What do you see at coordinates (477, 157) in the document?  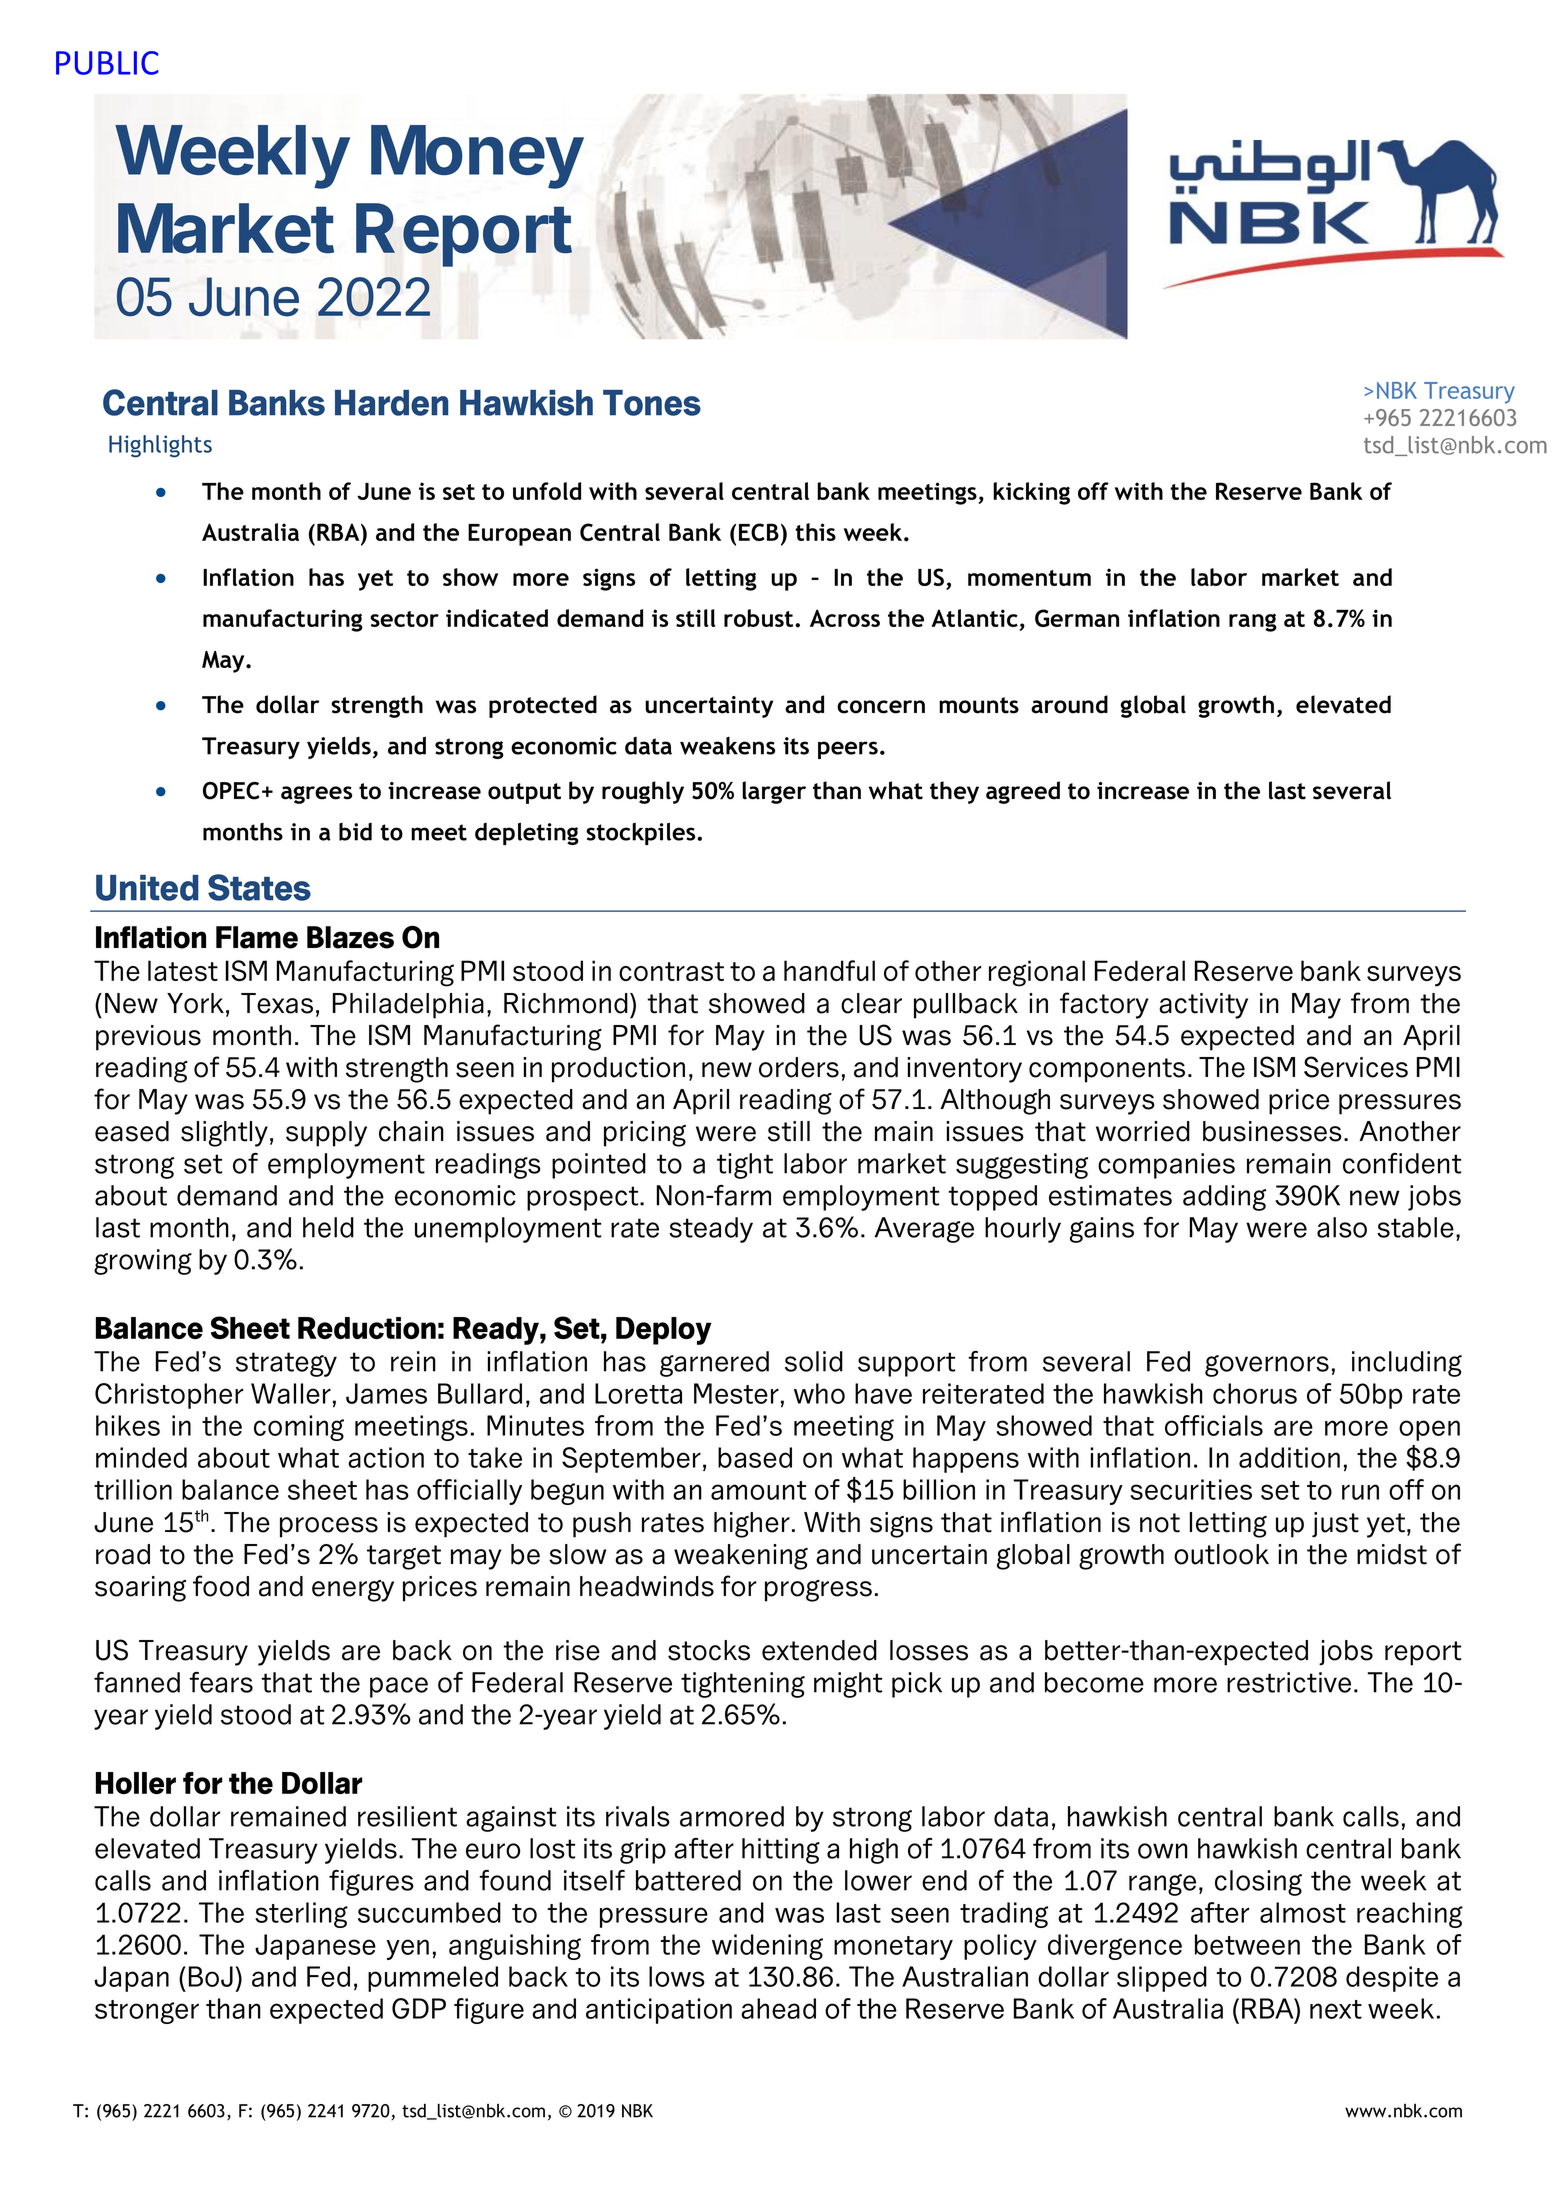 I see `Money` at bounding box center [477, 157].
